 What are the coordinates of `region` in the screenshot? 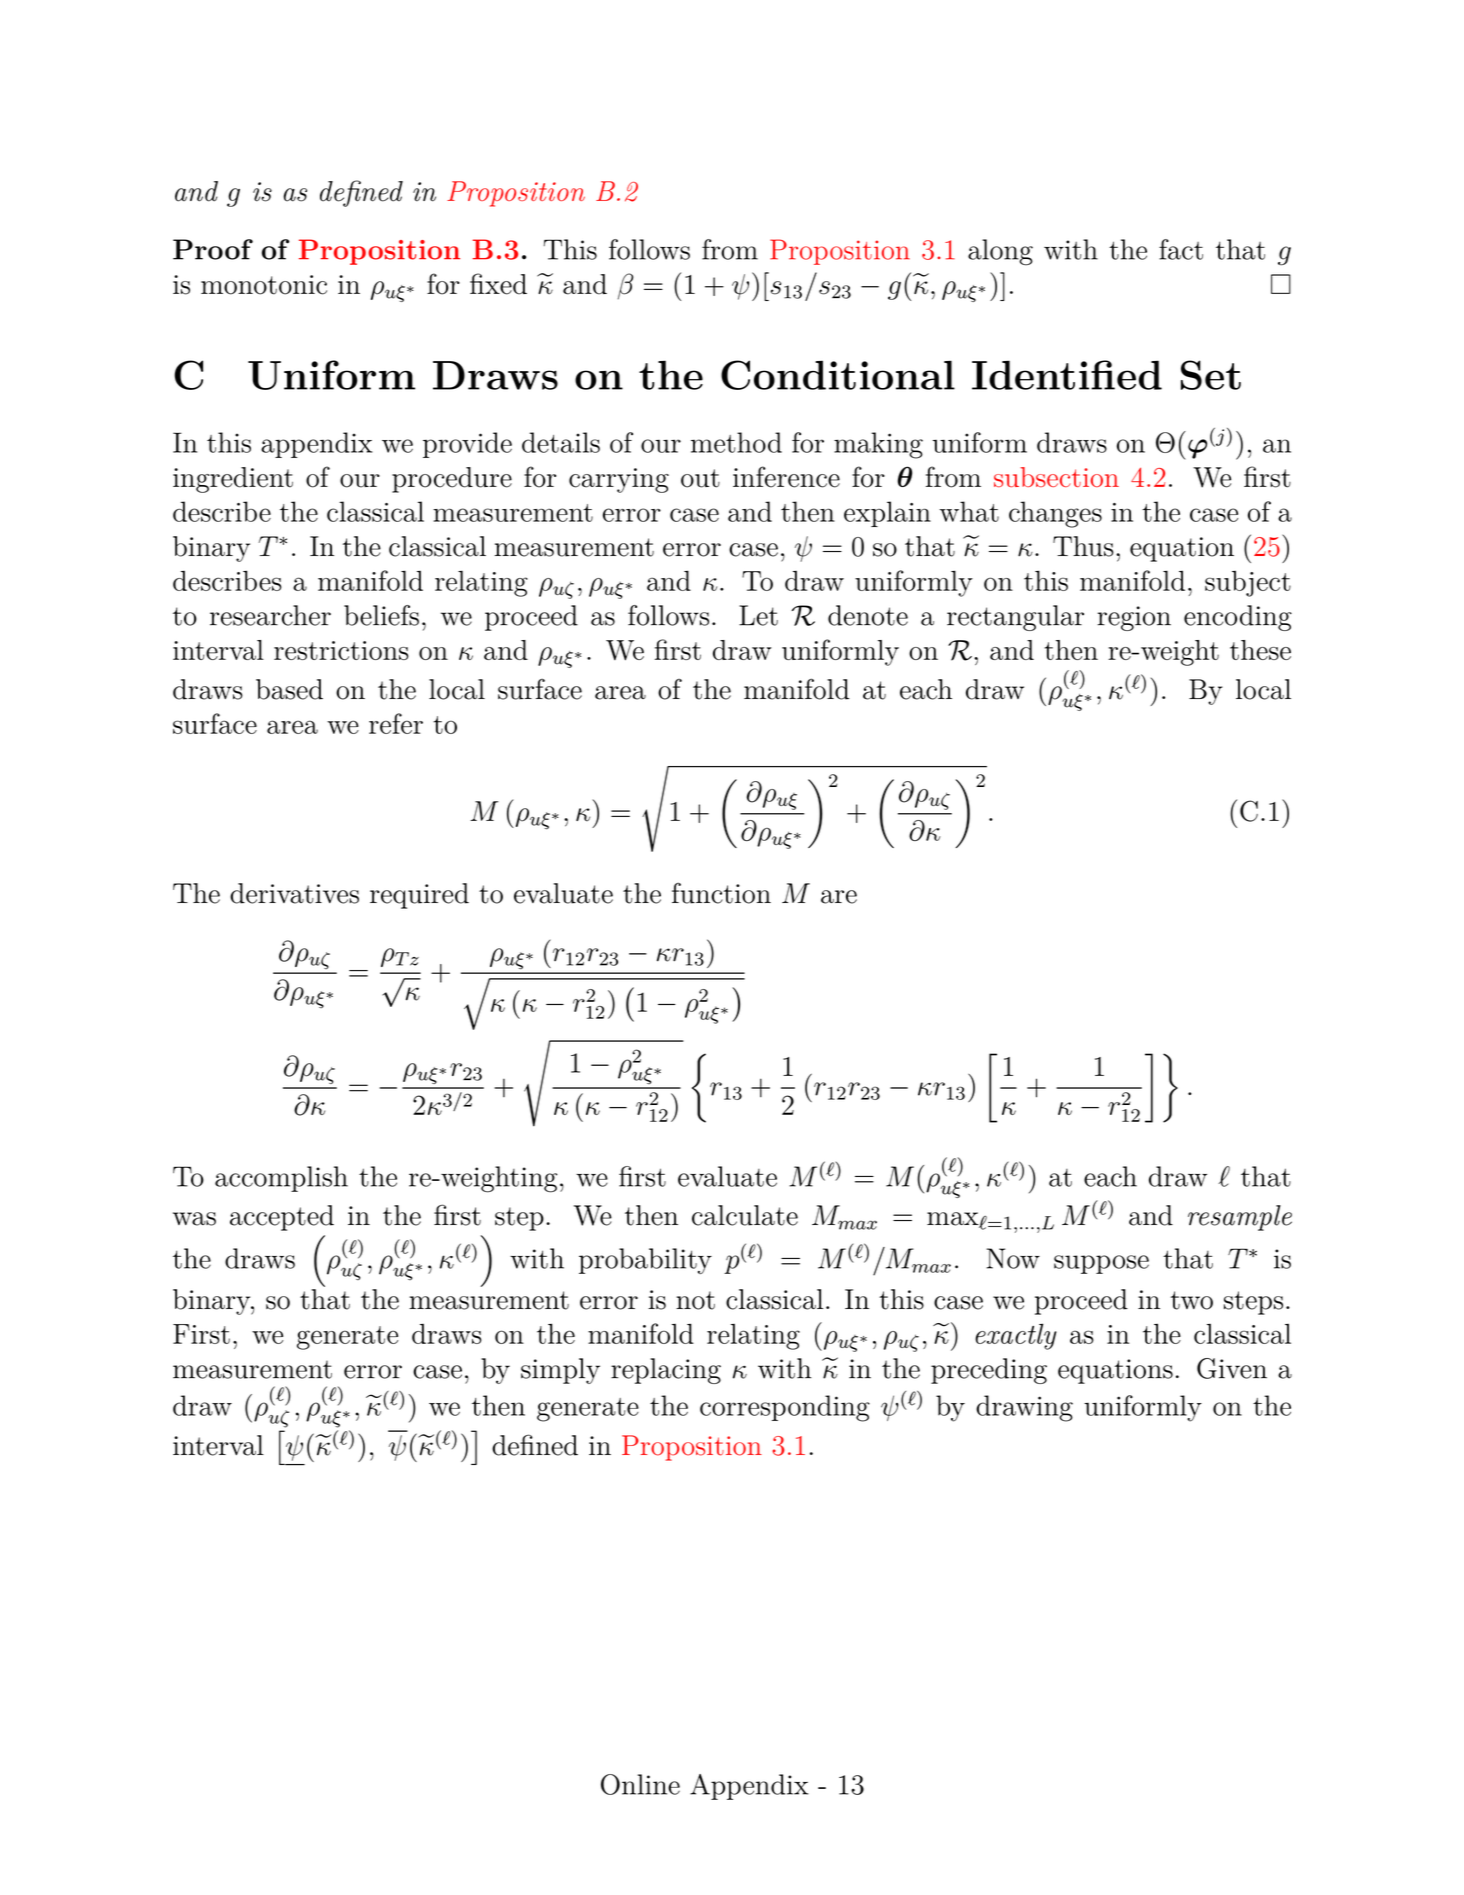 It's located at (1134, 618).
